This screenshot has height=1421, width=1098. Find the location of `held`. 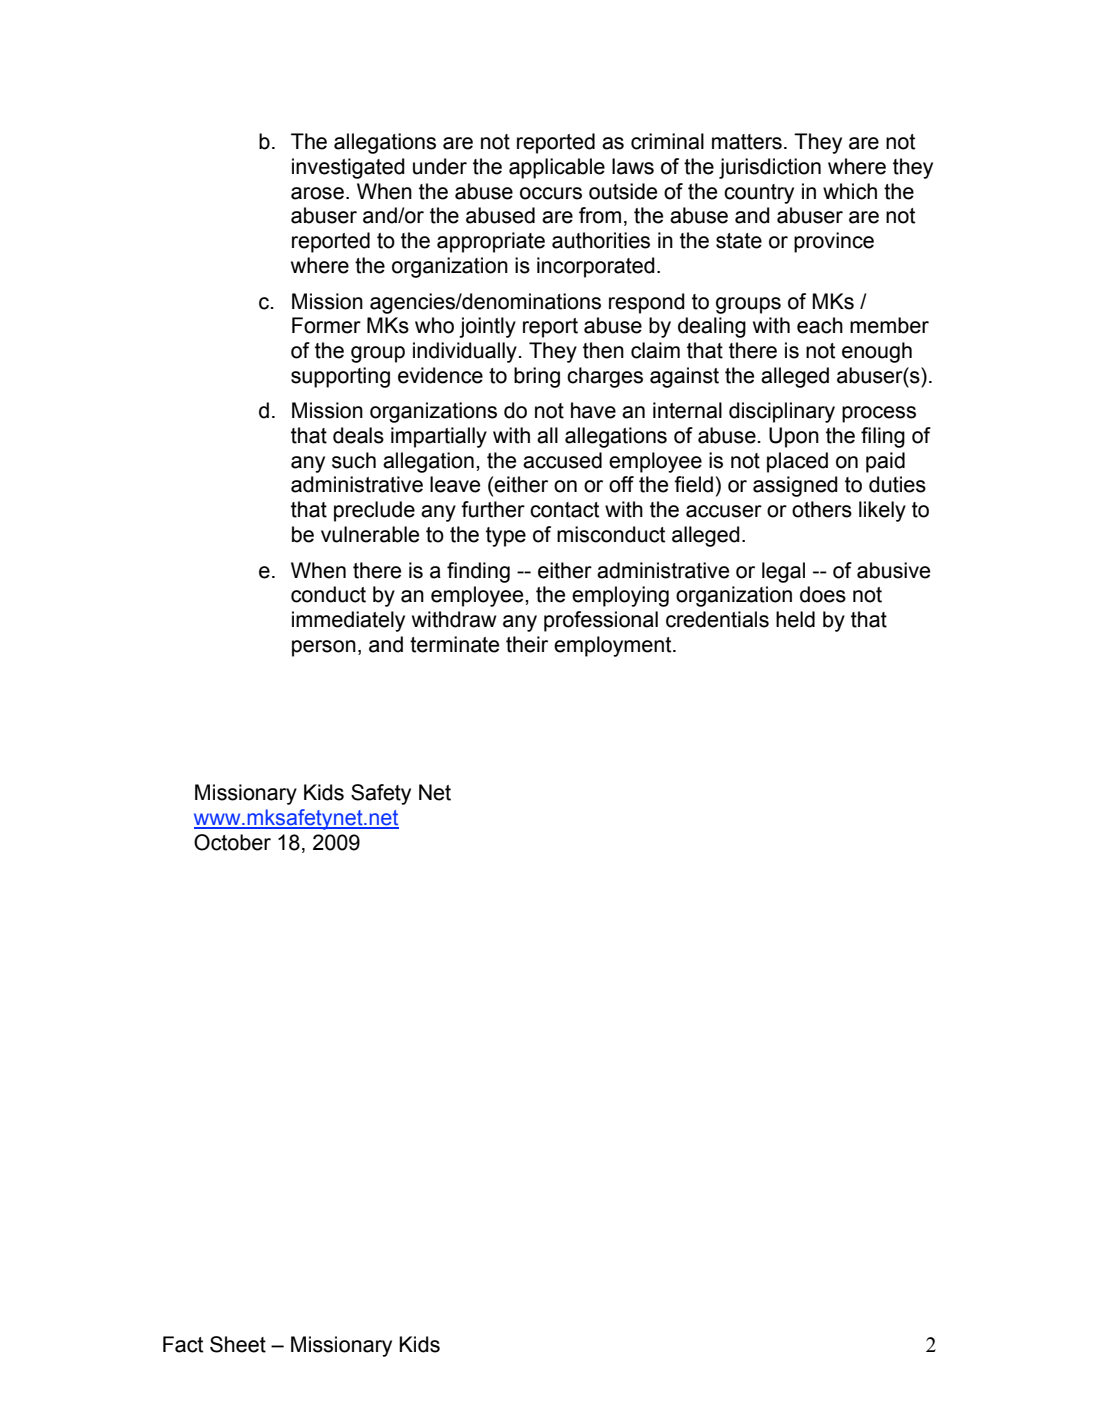

held is located at coordinates (795, 619).
